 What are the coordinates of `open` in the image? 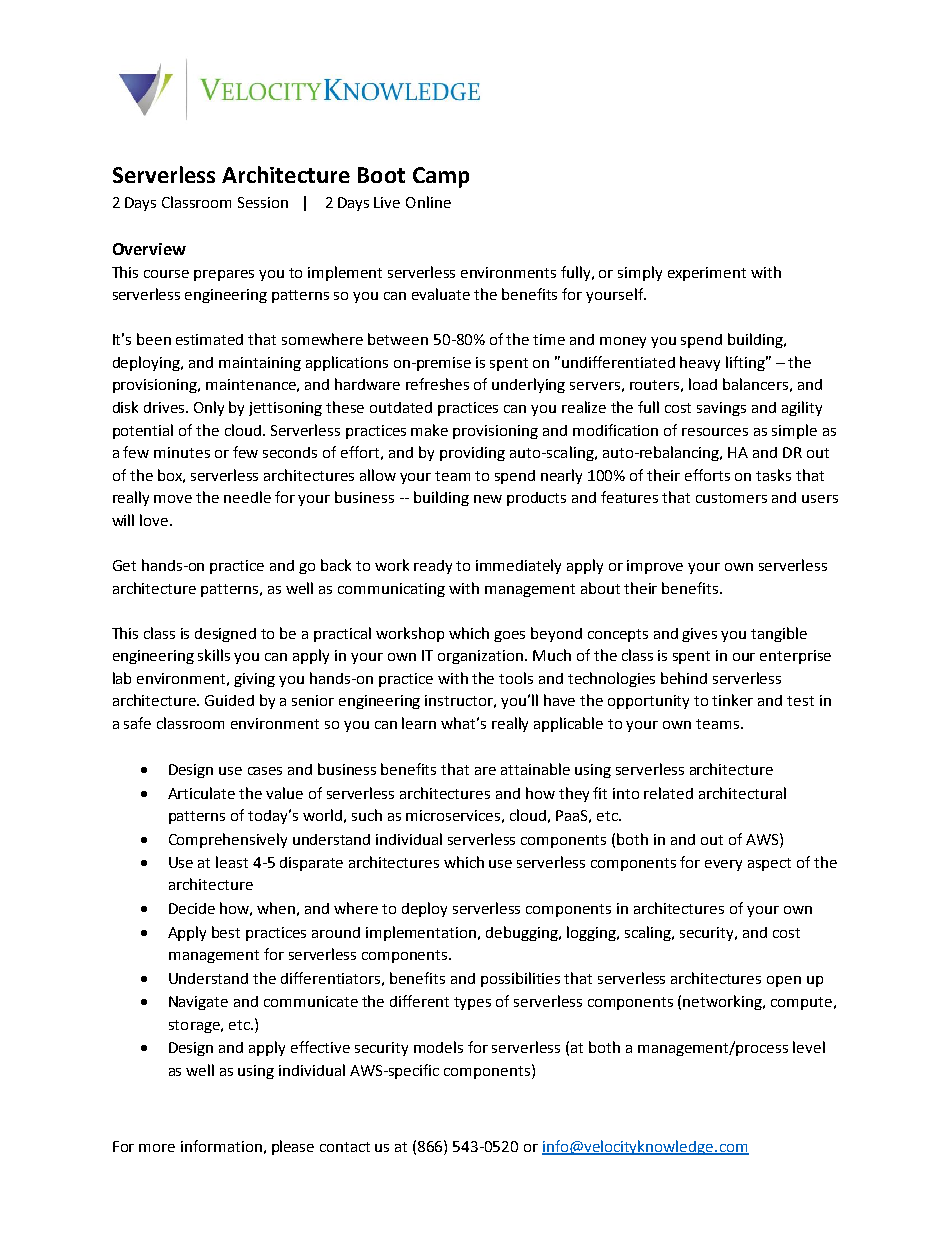 It's located at (784, 981).
